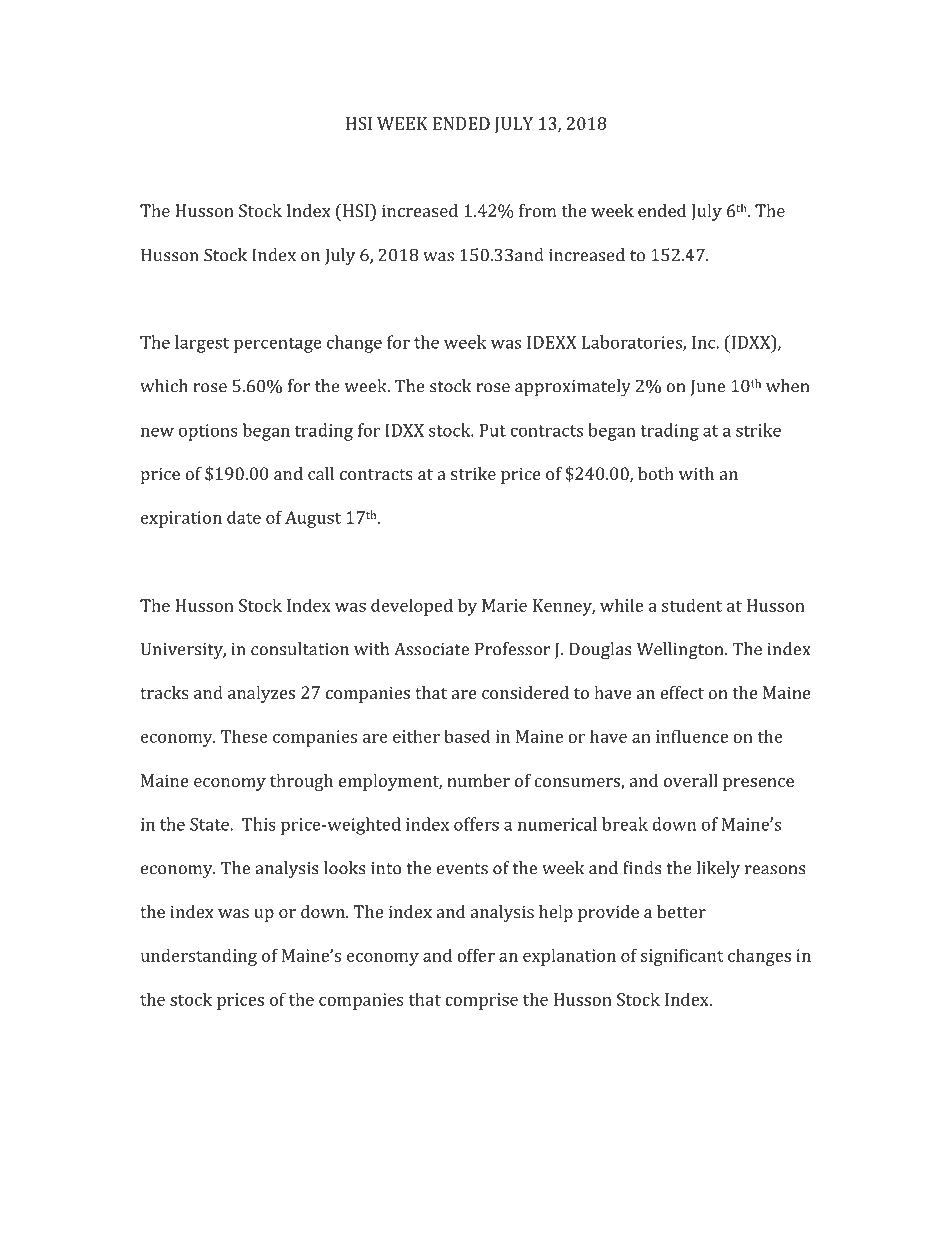 The width and height of the document is (952, 1233). What do you see at coordinates (244, 517) in the document?
I see `date` at bounding box center [244, 517].
